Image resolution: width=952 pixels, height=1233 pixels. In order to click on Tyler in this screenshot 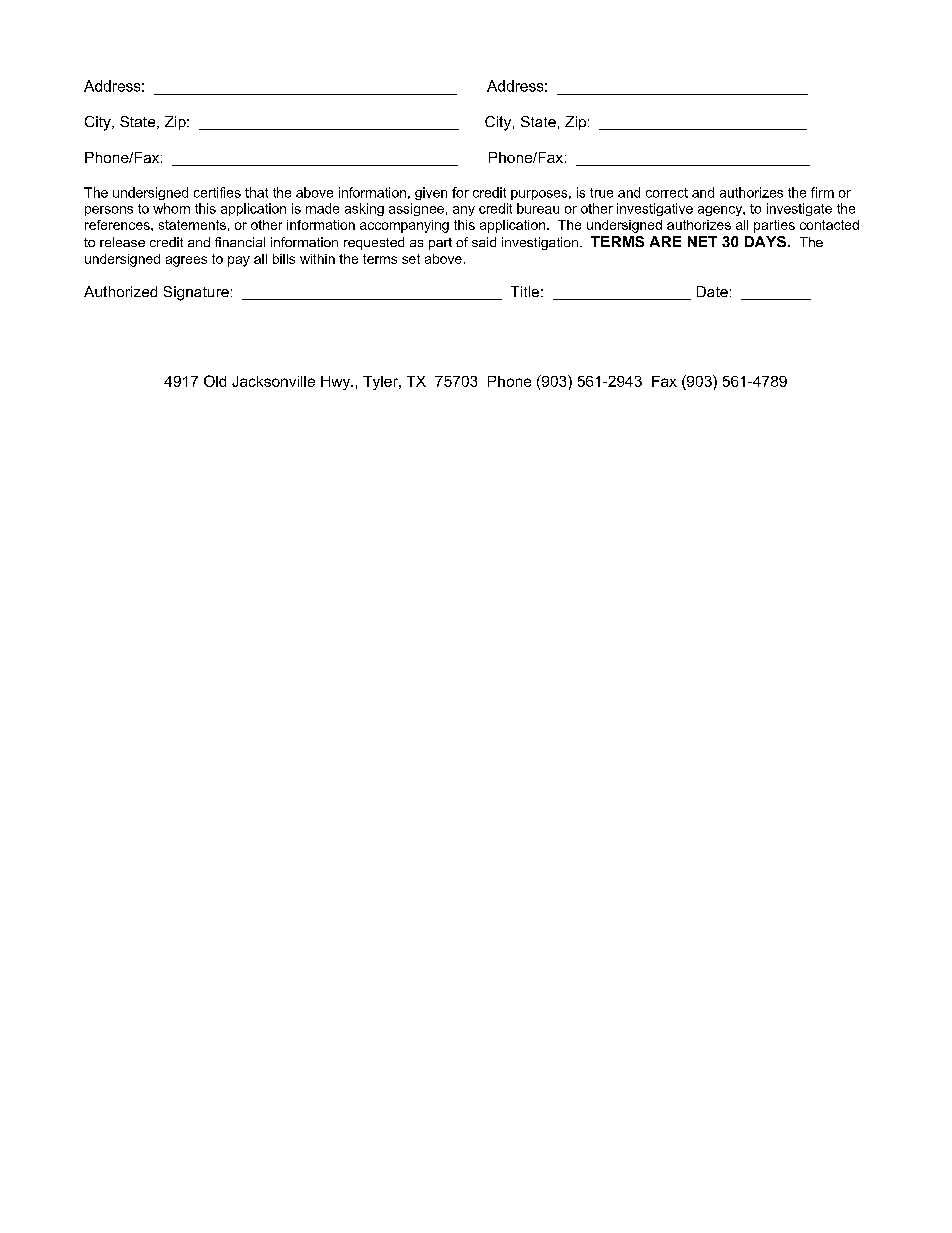, I will do `click(381, 383)`.
